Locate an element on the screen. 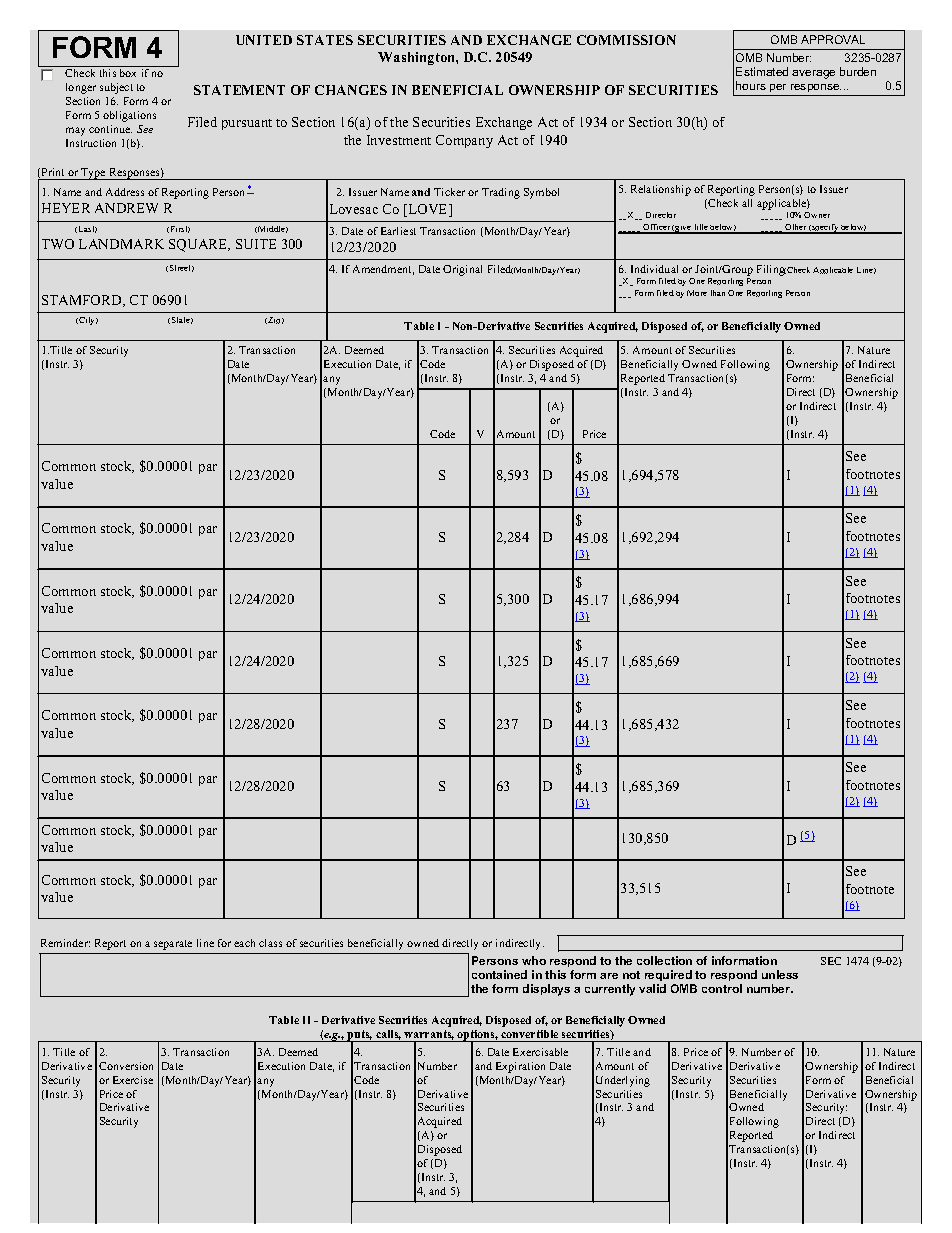  Conversion is located at coordinates (126, 1066).
